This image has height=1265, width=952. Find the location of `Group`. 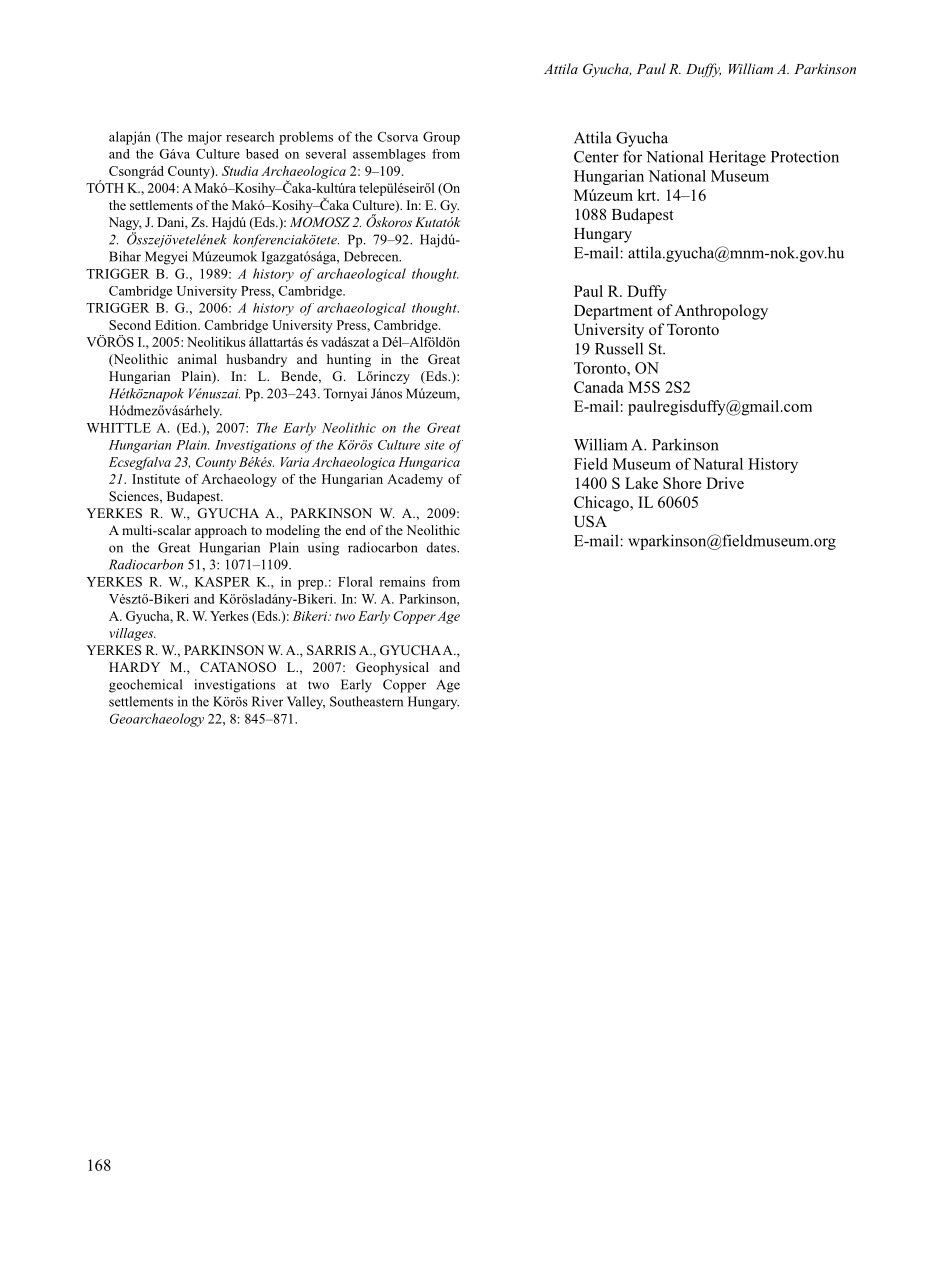

Group is located at coordinates (441, 138).
